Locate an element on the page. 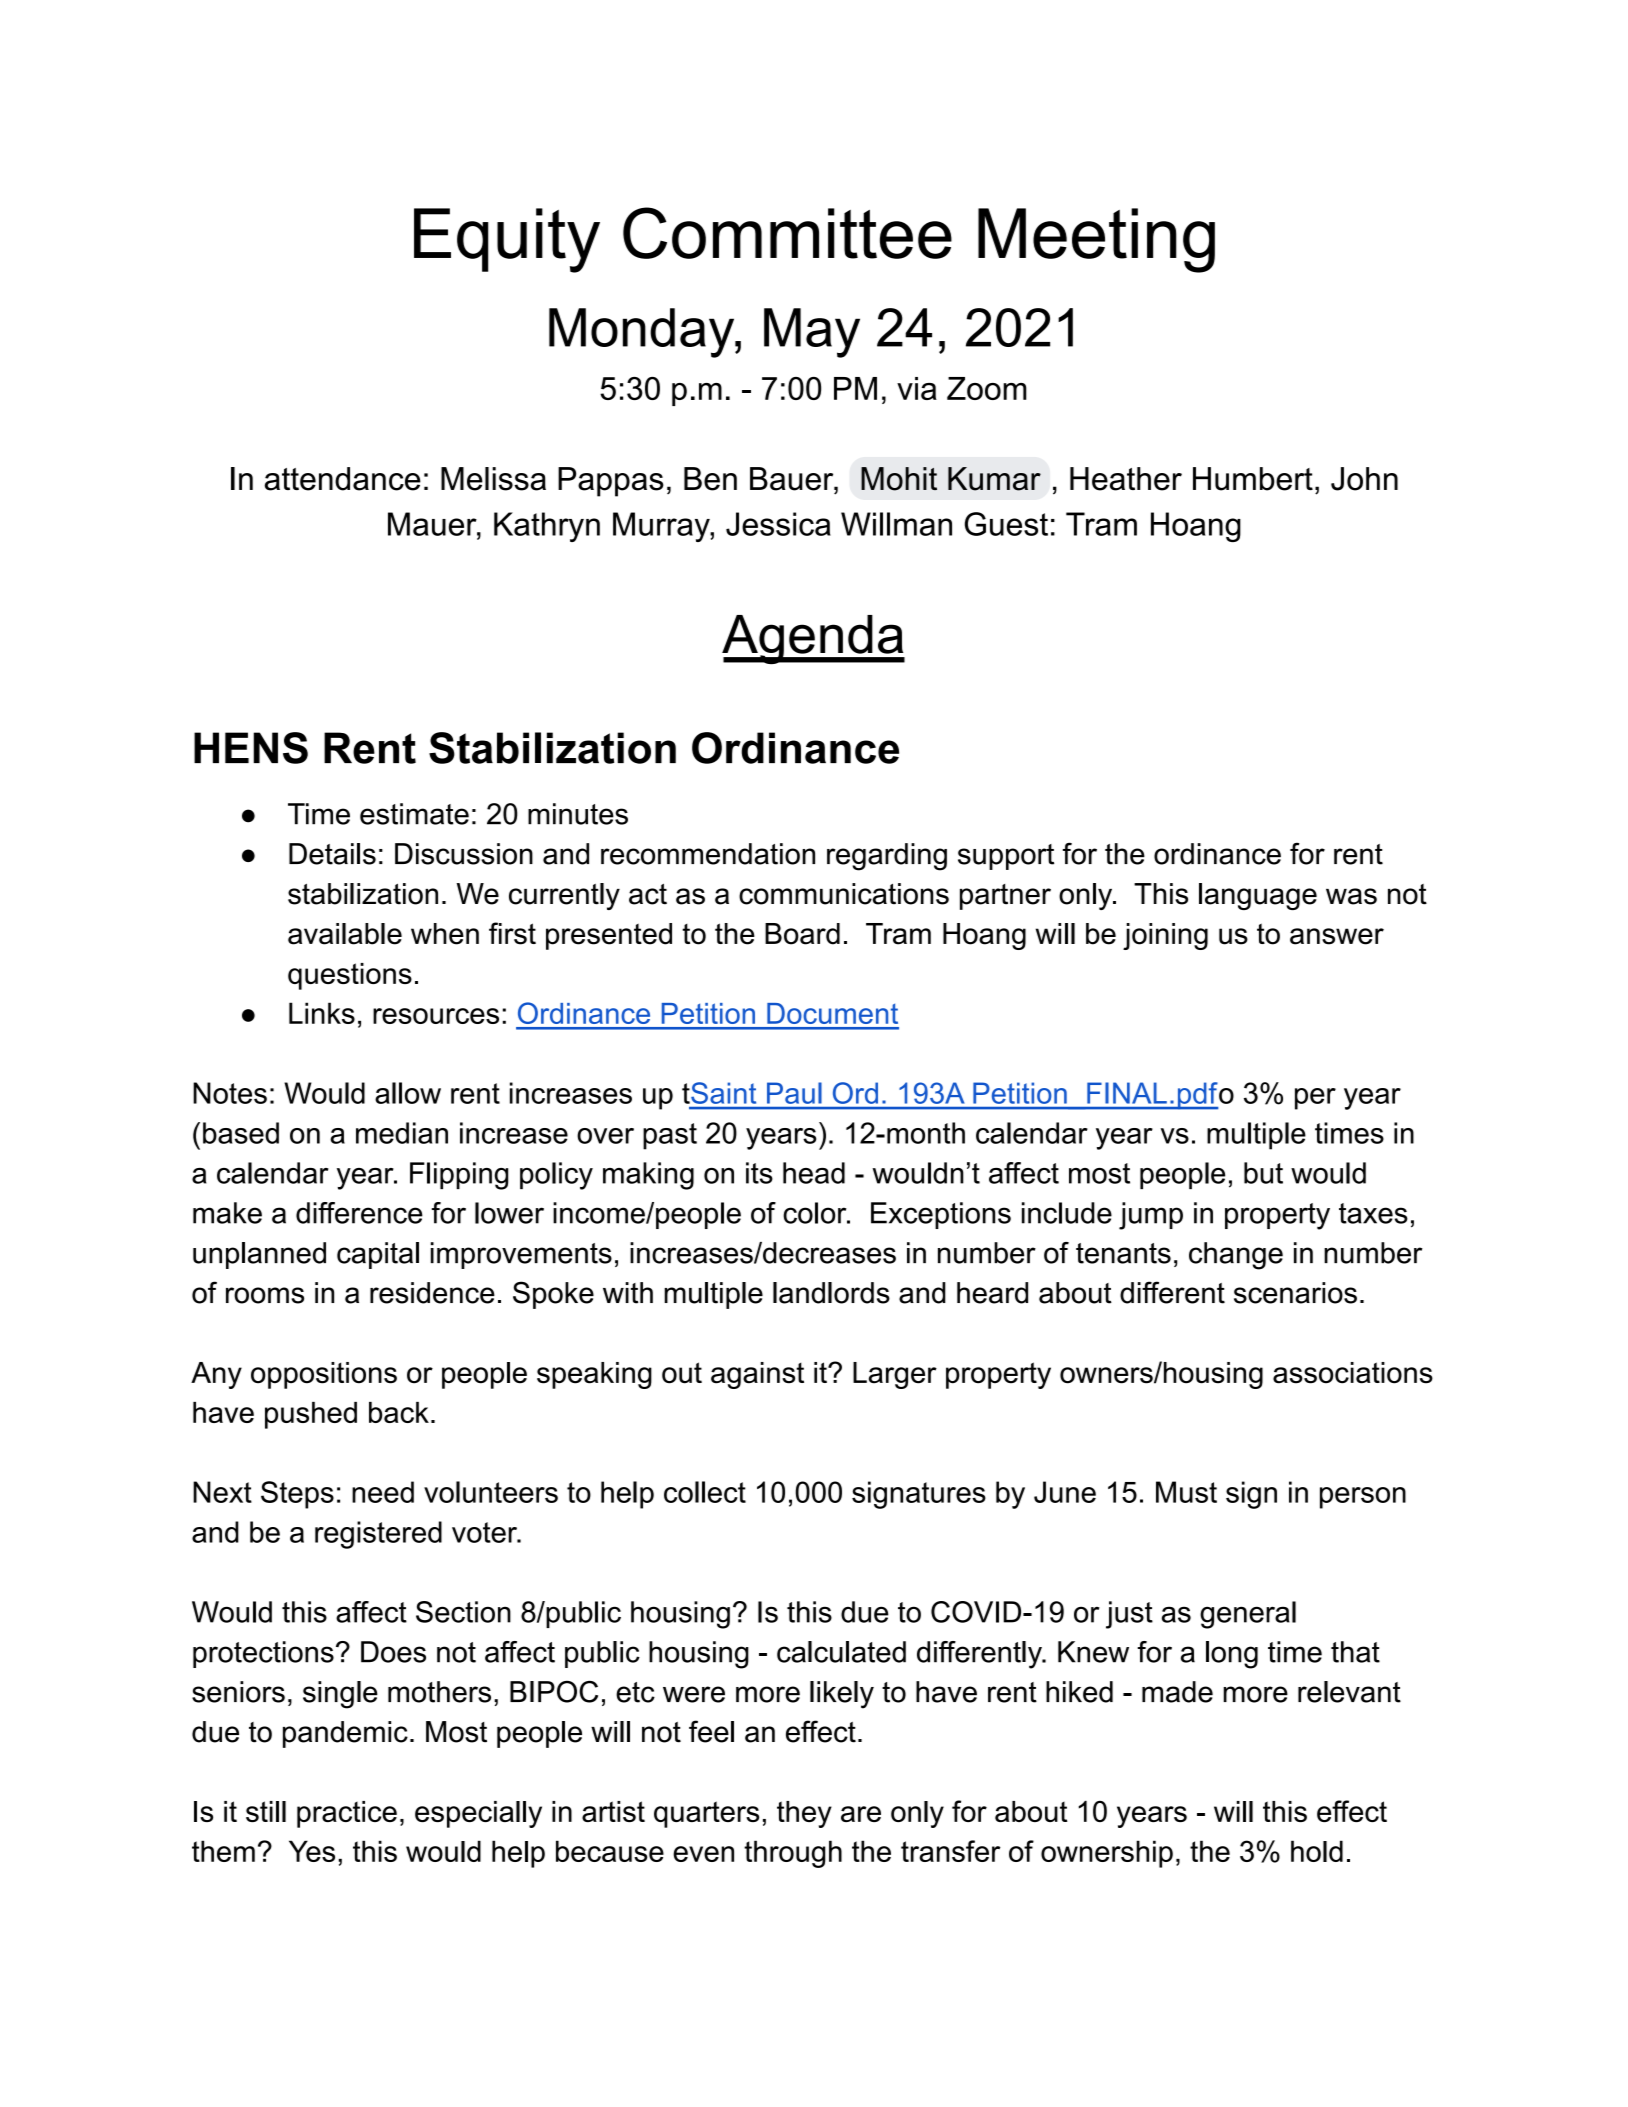 This page has height=2107, width=1628. practice is located at coordinates (347, 1814).
